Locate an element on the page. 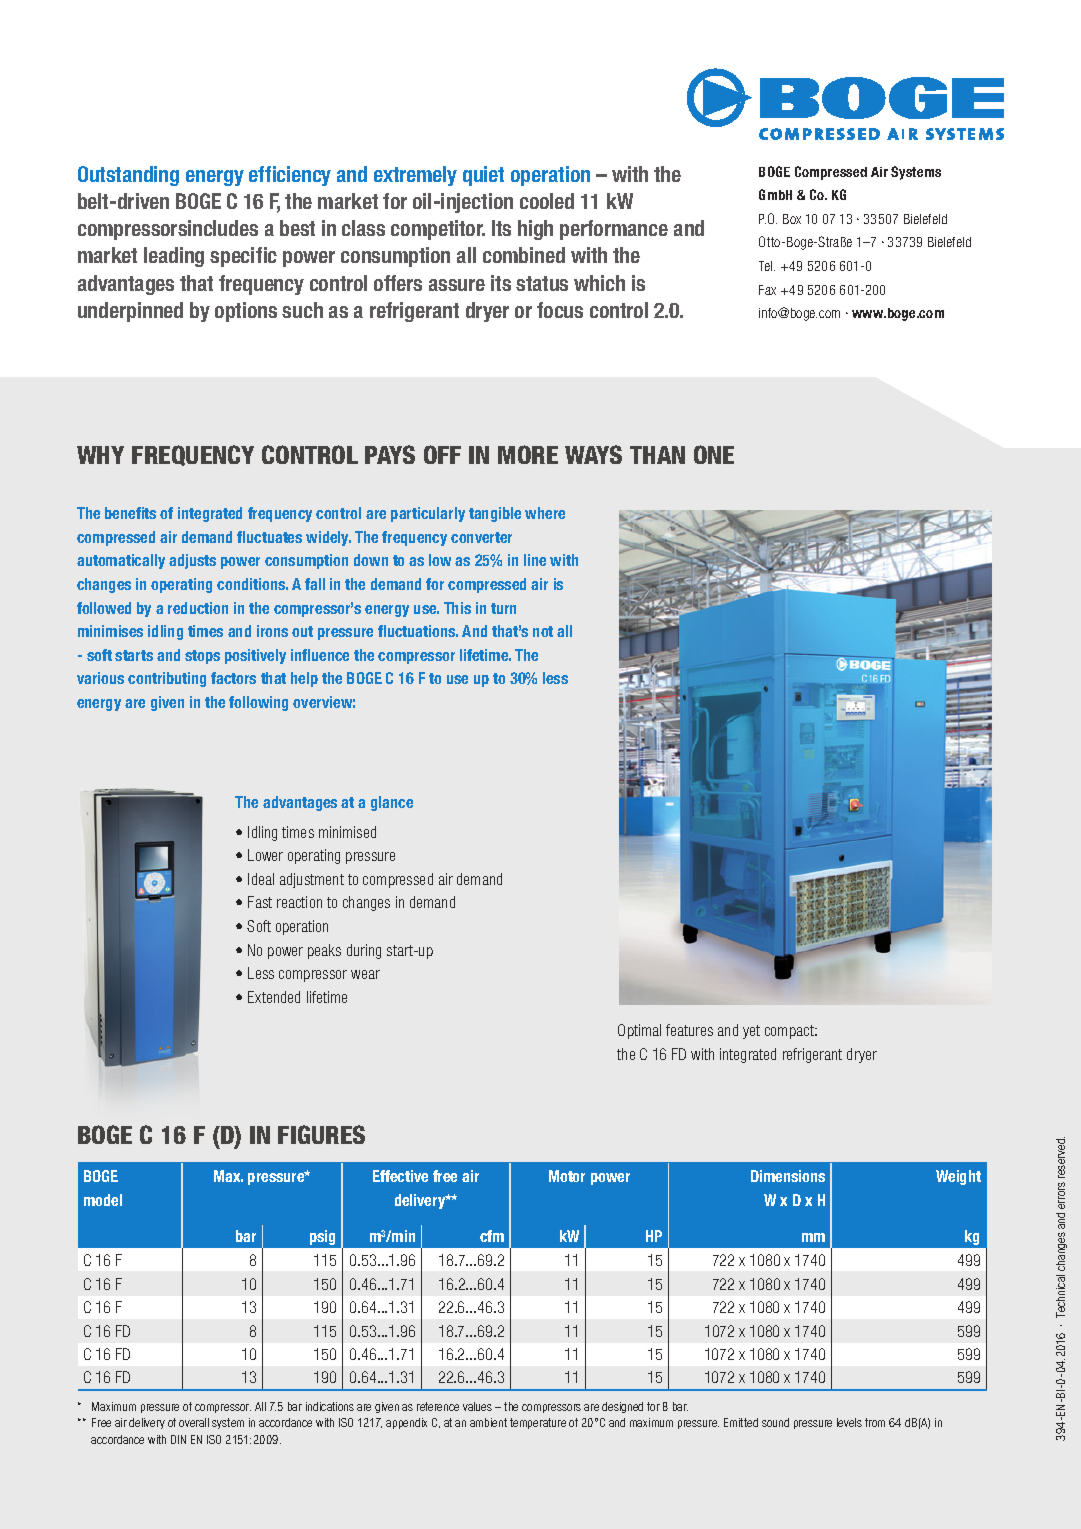 Image resolution: width=1081 pixels, height=1529 pixels. overall is located at coordinates (194, 1422).
